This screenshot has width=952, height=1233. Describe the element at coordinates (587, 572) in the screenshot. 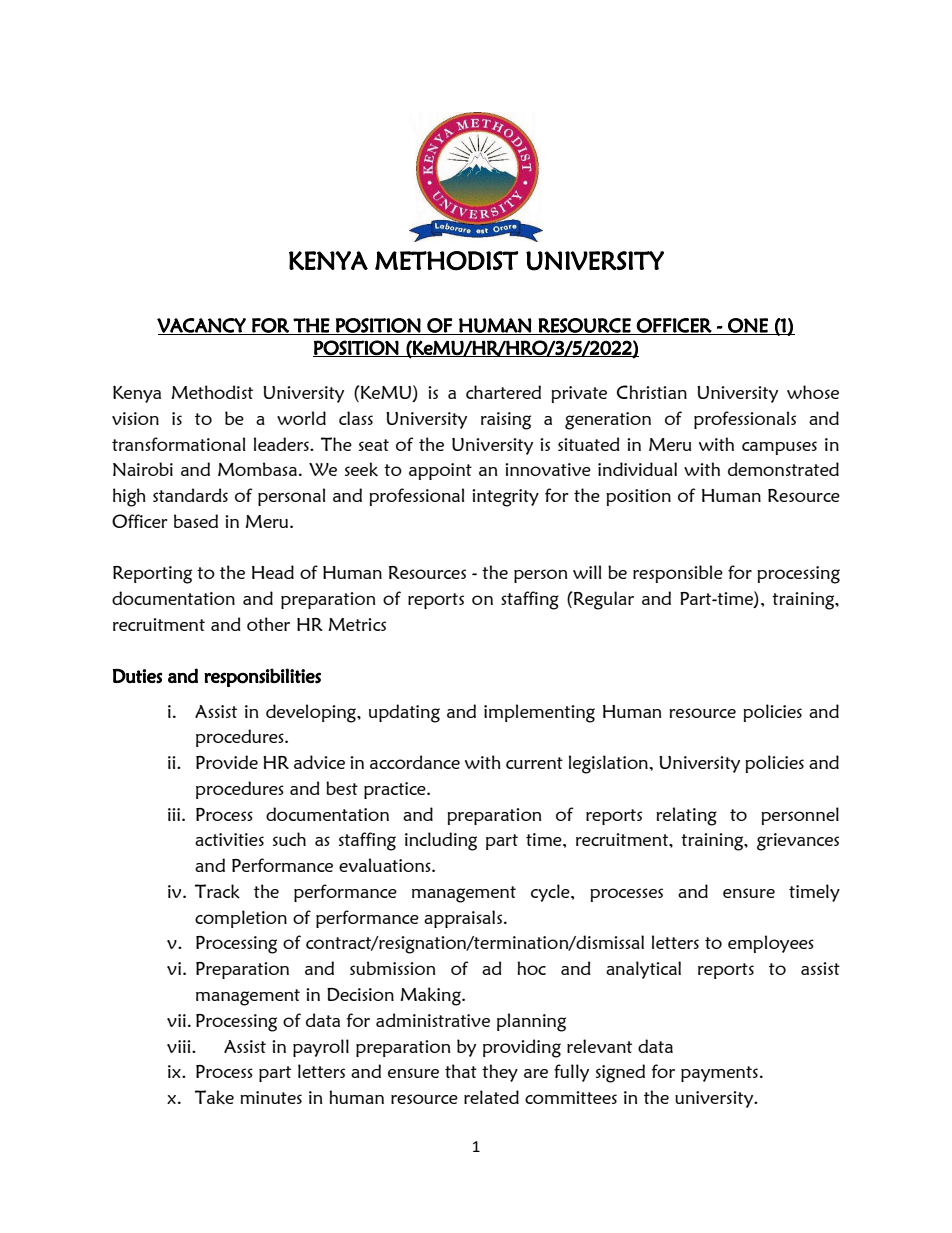

I see `will` at that location.
